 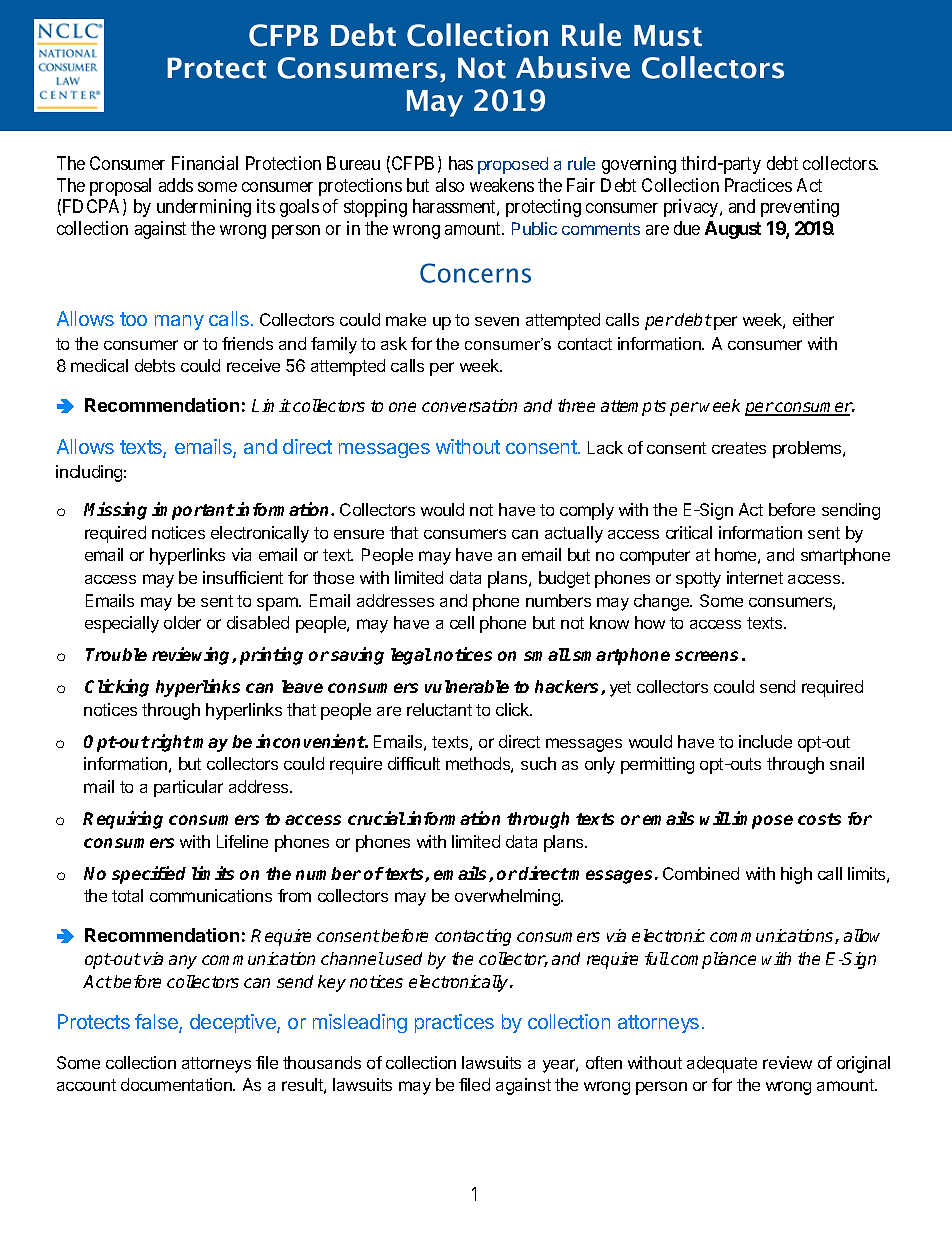 What do you see at coordinates (414, 763) in the screenshot?
I see `difficult` at bounding box center [414, 763].
